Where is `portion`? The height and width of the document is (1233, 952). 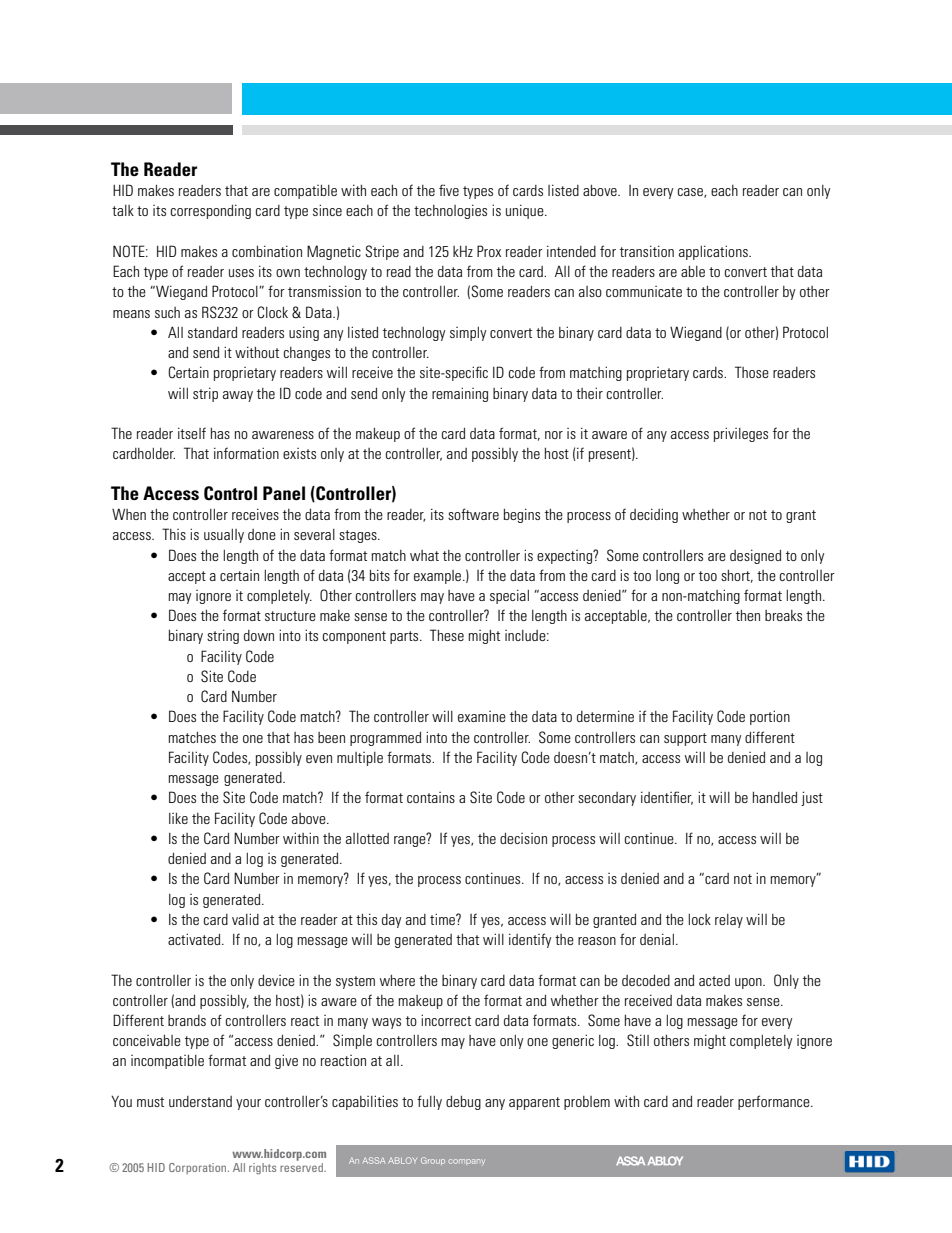
portion is located at coordinates (770, 717).
